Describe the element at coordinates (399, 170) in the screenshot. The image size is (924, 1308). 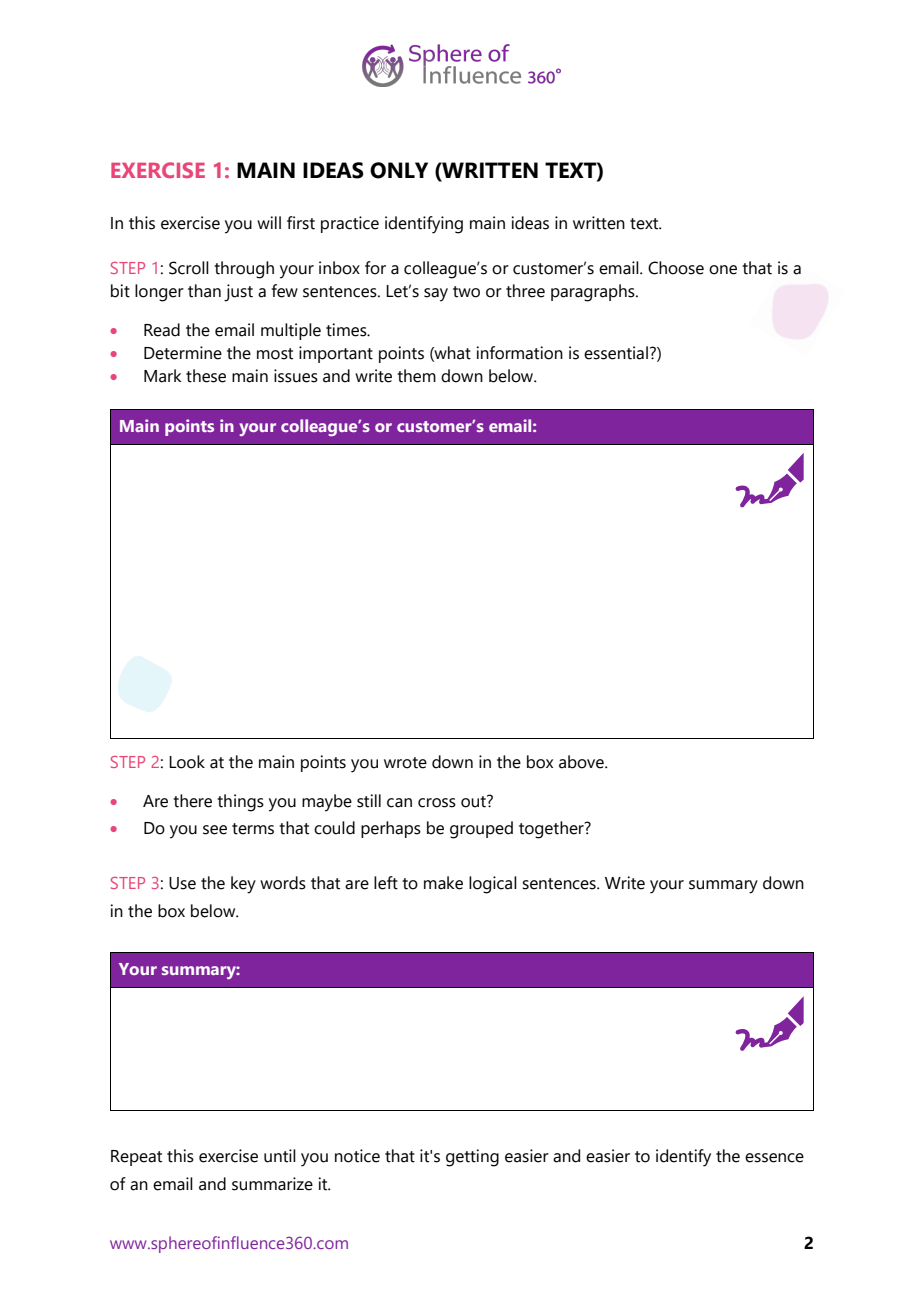
I see `ONLY` at that location.
